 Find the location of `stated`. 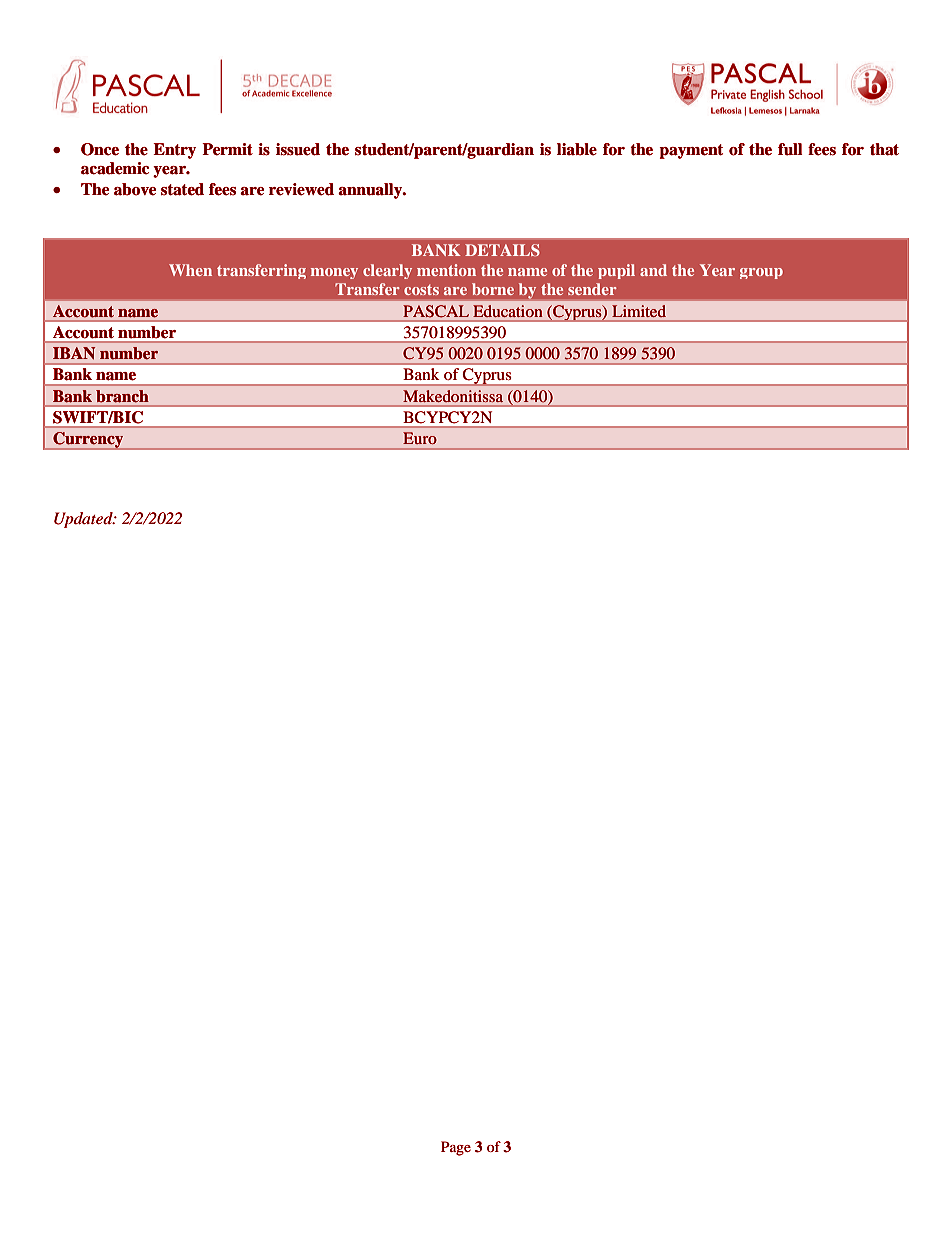

stated is located at coordinates (182, 189).
